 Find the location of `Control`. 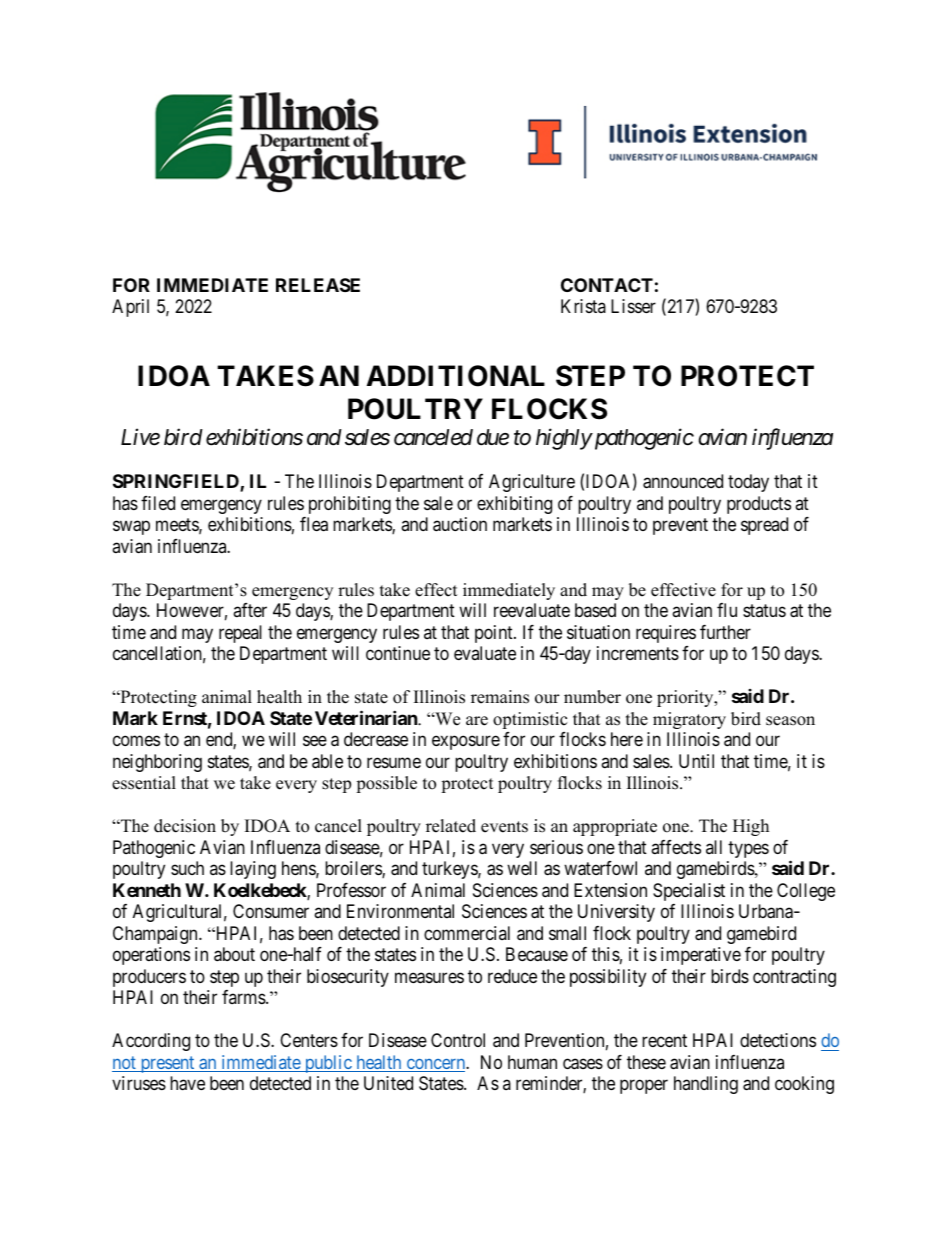

Control is located at coordinates (458, 1040).
